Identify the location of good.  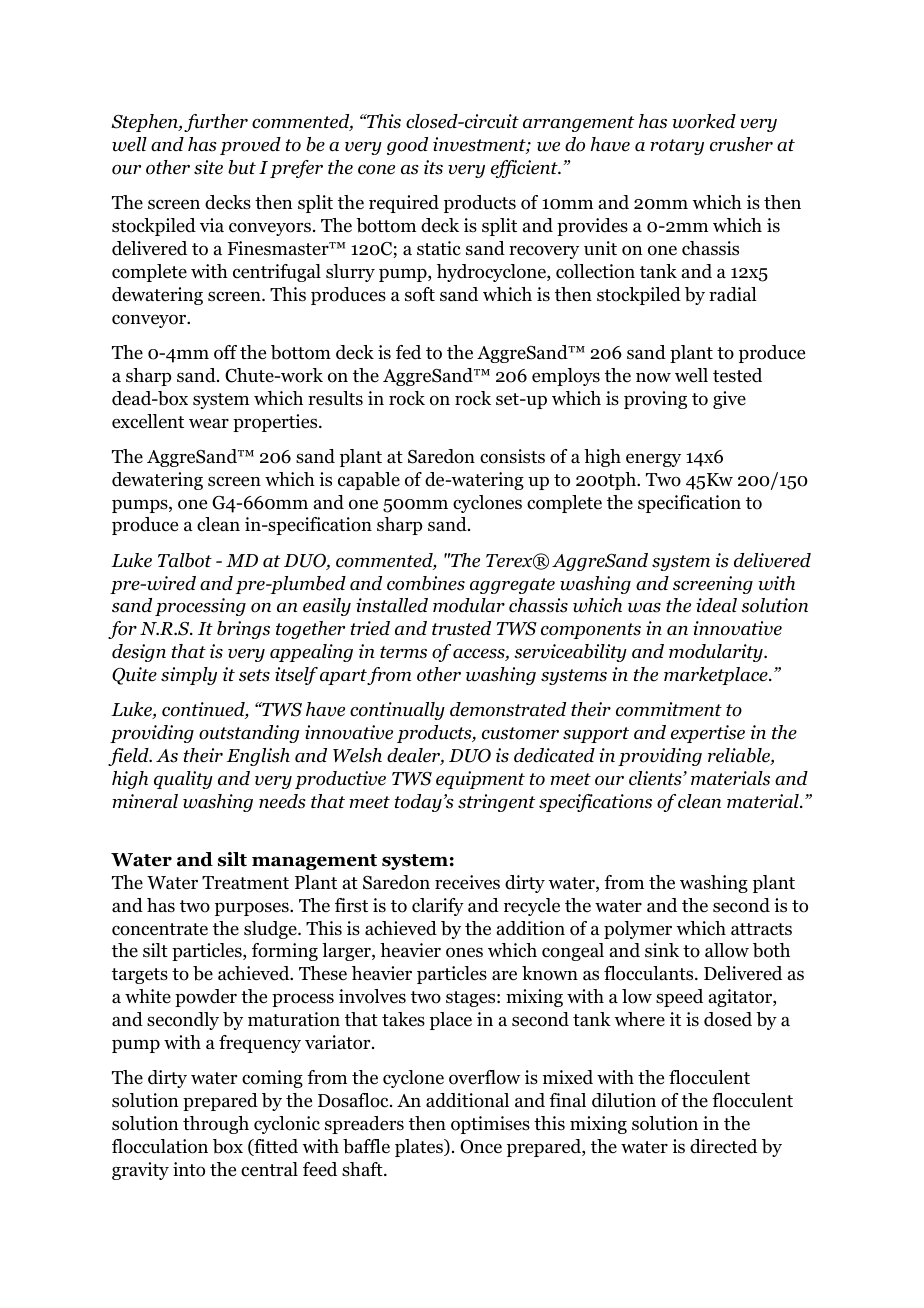
(407, 146).
